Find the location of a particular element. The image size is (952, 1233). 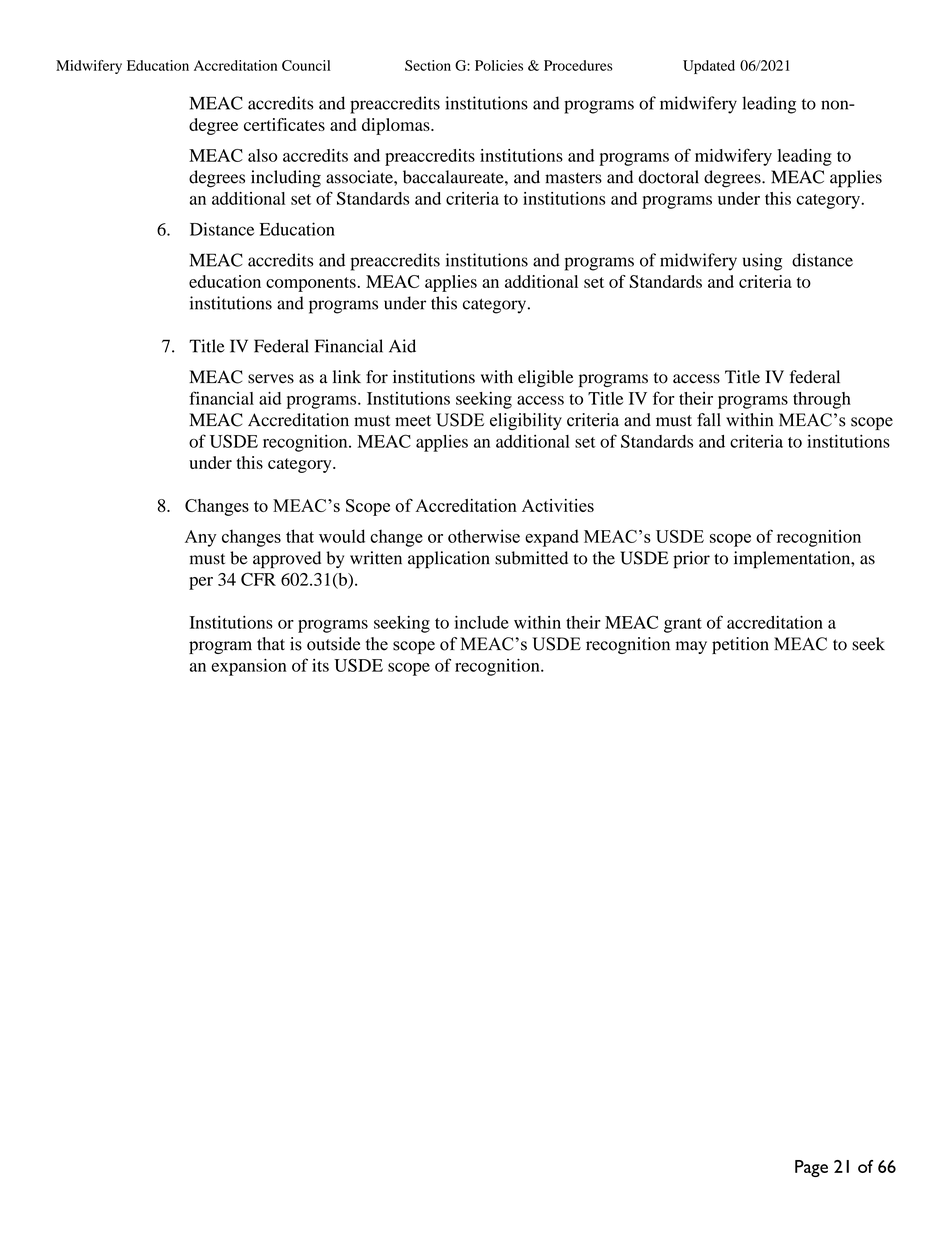

Policies is located at coordinates (499, 65).
